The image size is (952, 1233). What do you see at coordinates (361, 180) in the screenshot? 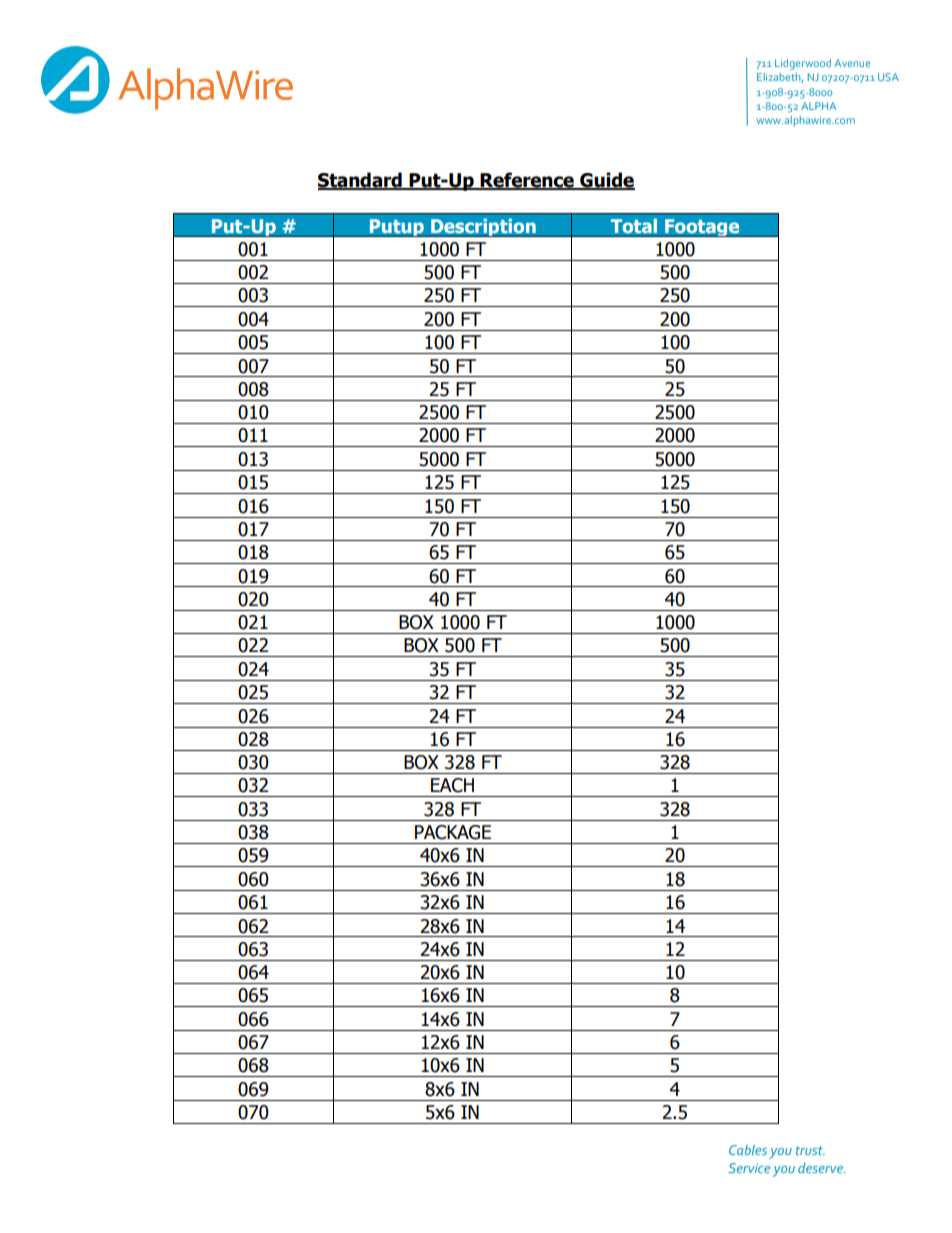
I see `Standard` at bounding box center [361, 180].
